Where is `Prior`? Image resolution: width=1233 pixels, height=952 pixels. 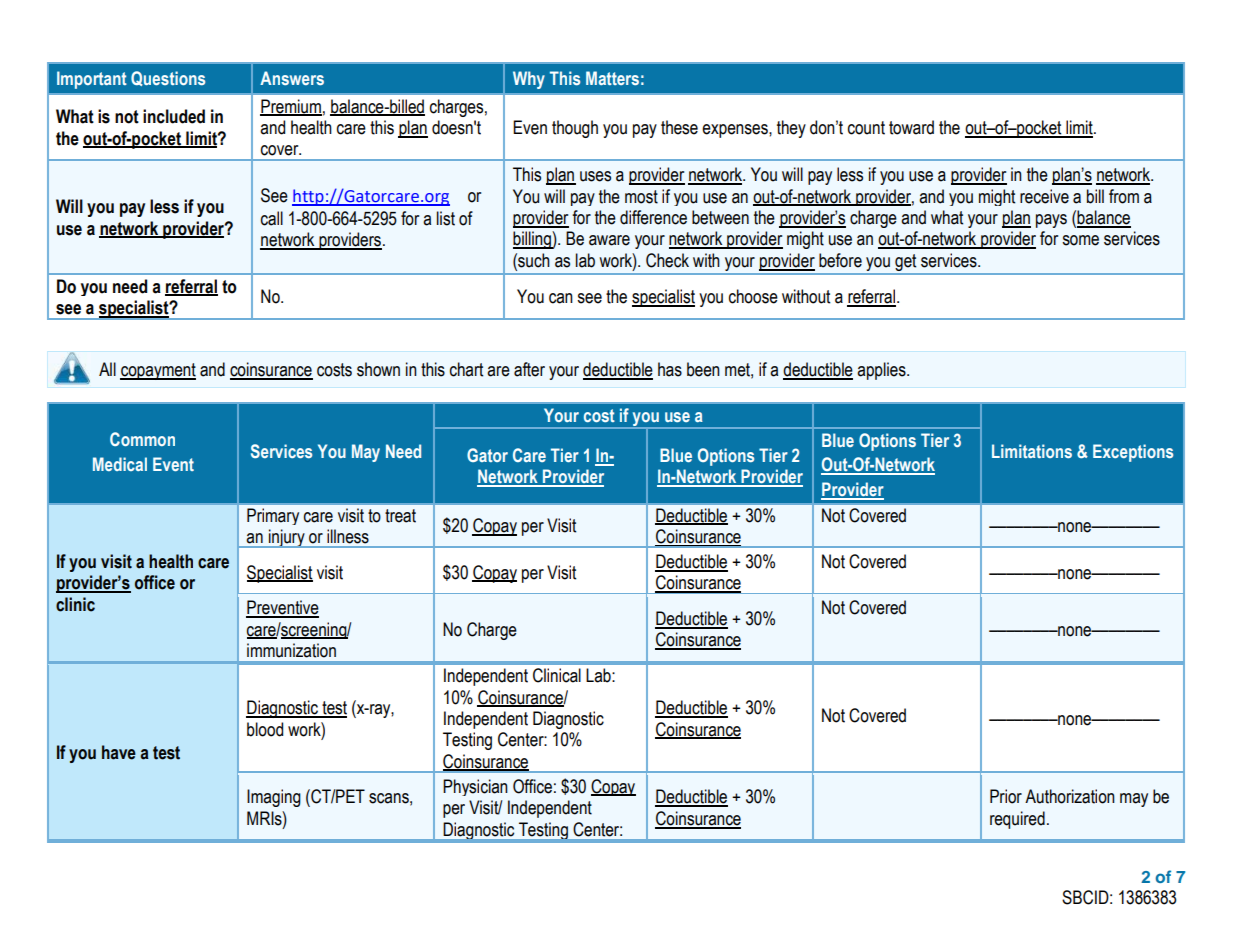 Prior is located at coordinates (1006, 796).
